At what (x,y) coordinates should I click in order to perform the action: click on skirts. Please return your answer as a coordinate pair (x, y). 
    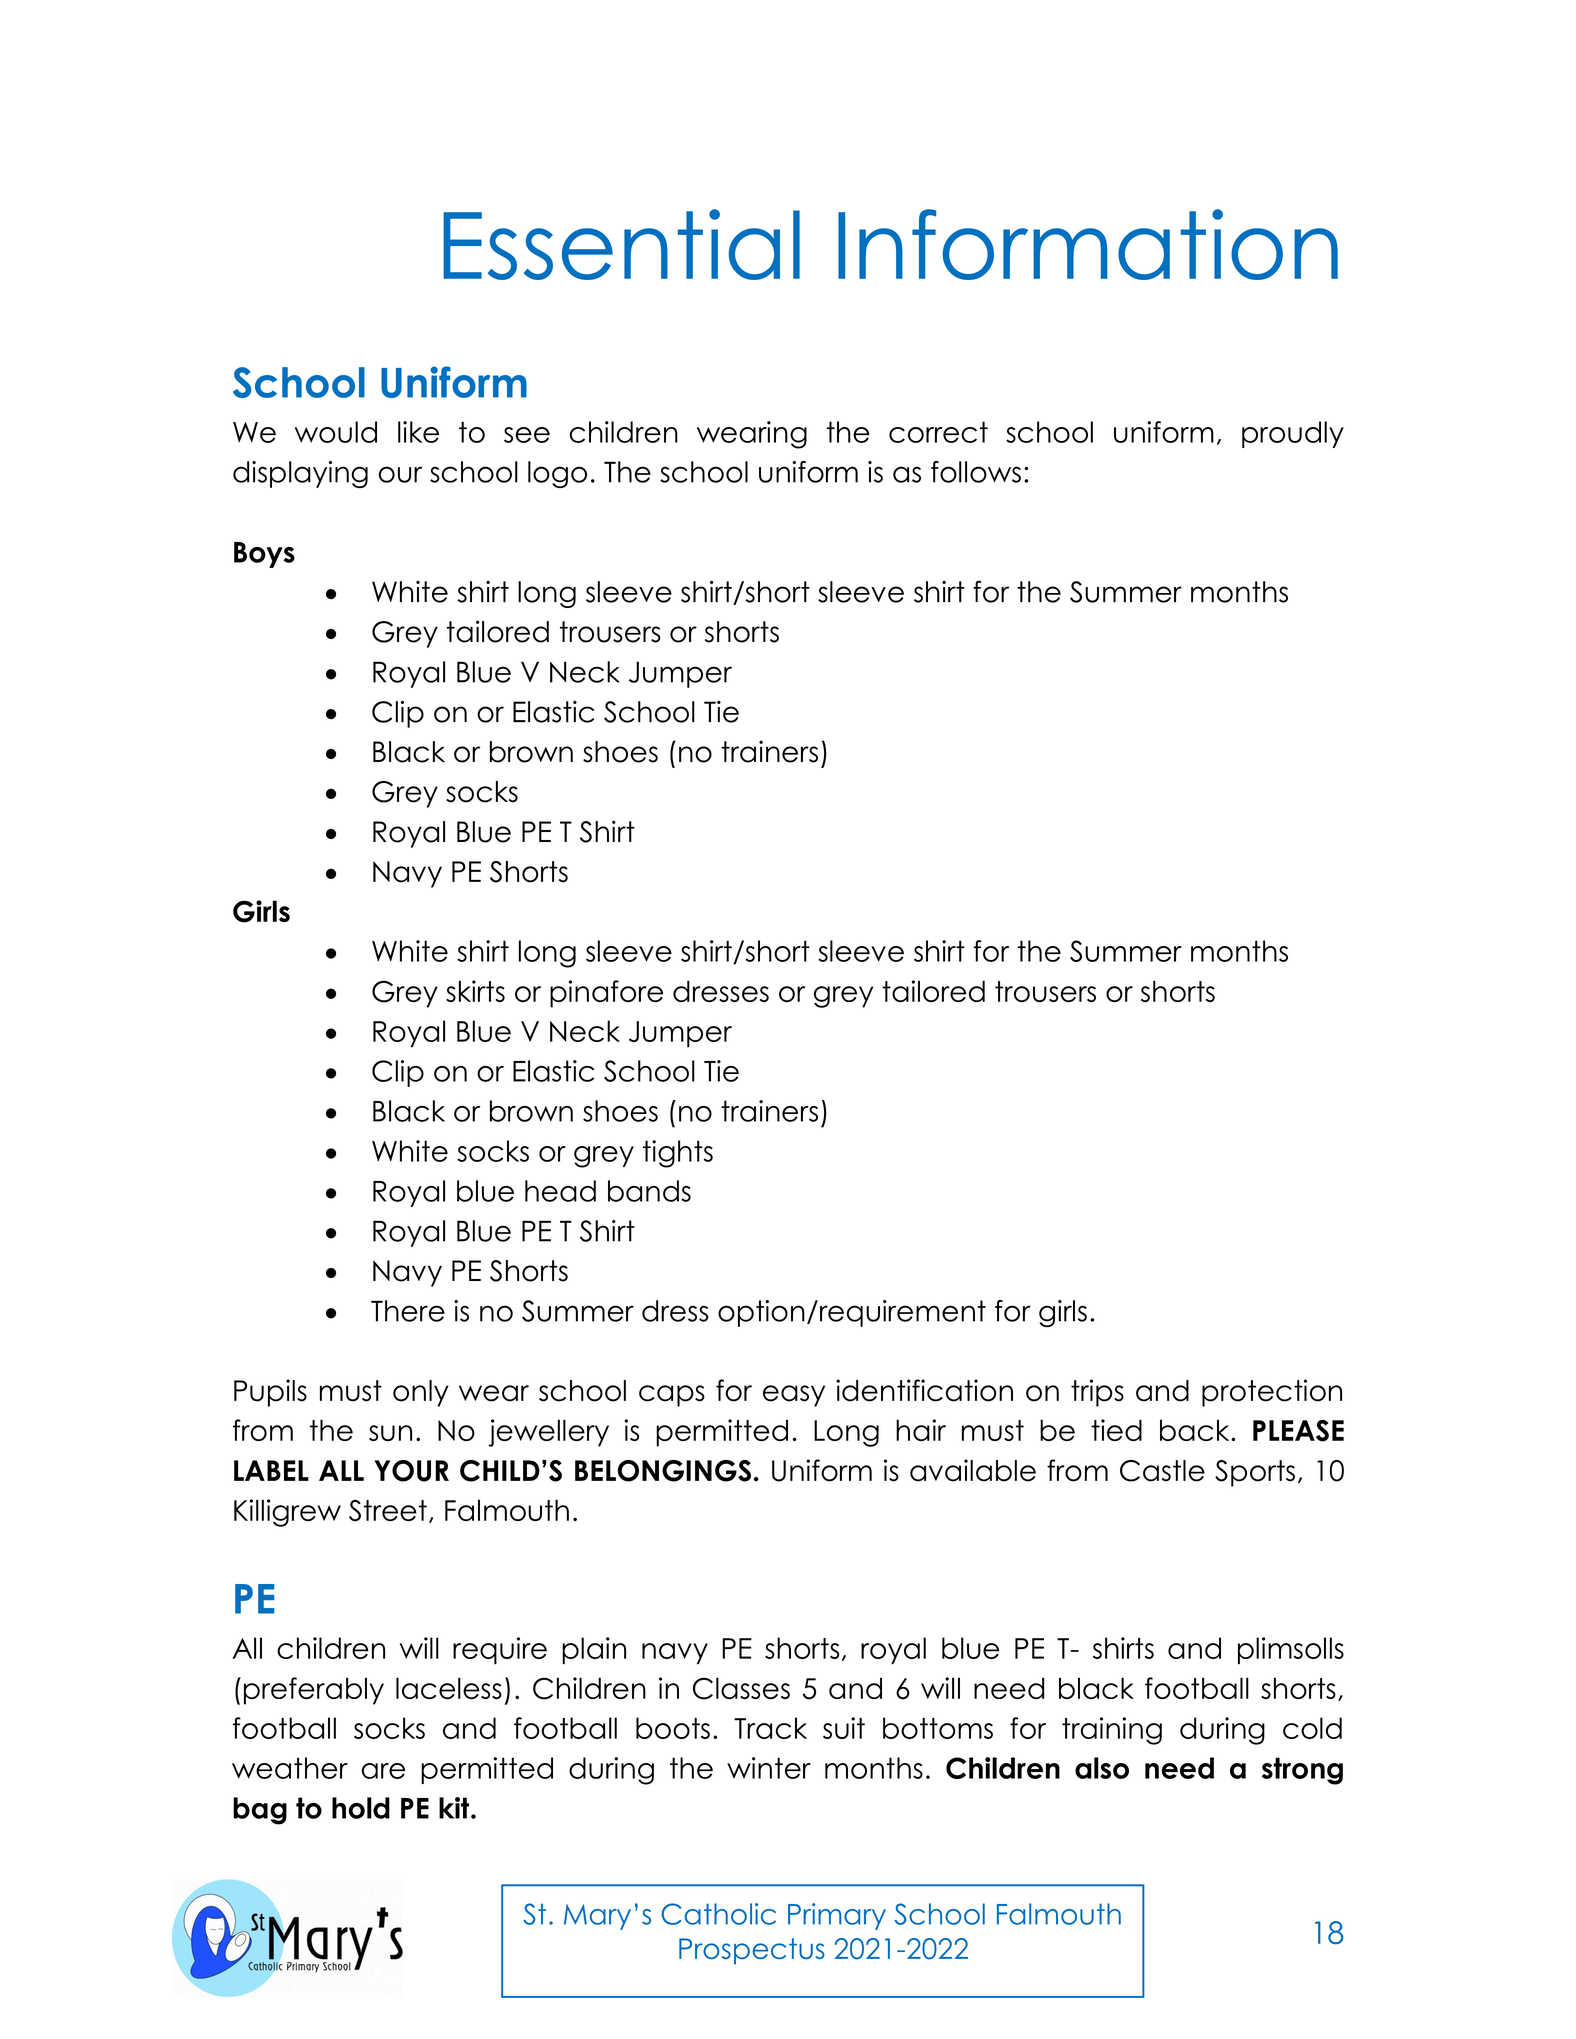
    Looking at the image, I should click on (475, 991).
